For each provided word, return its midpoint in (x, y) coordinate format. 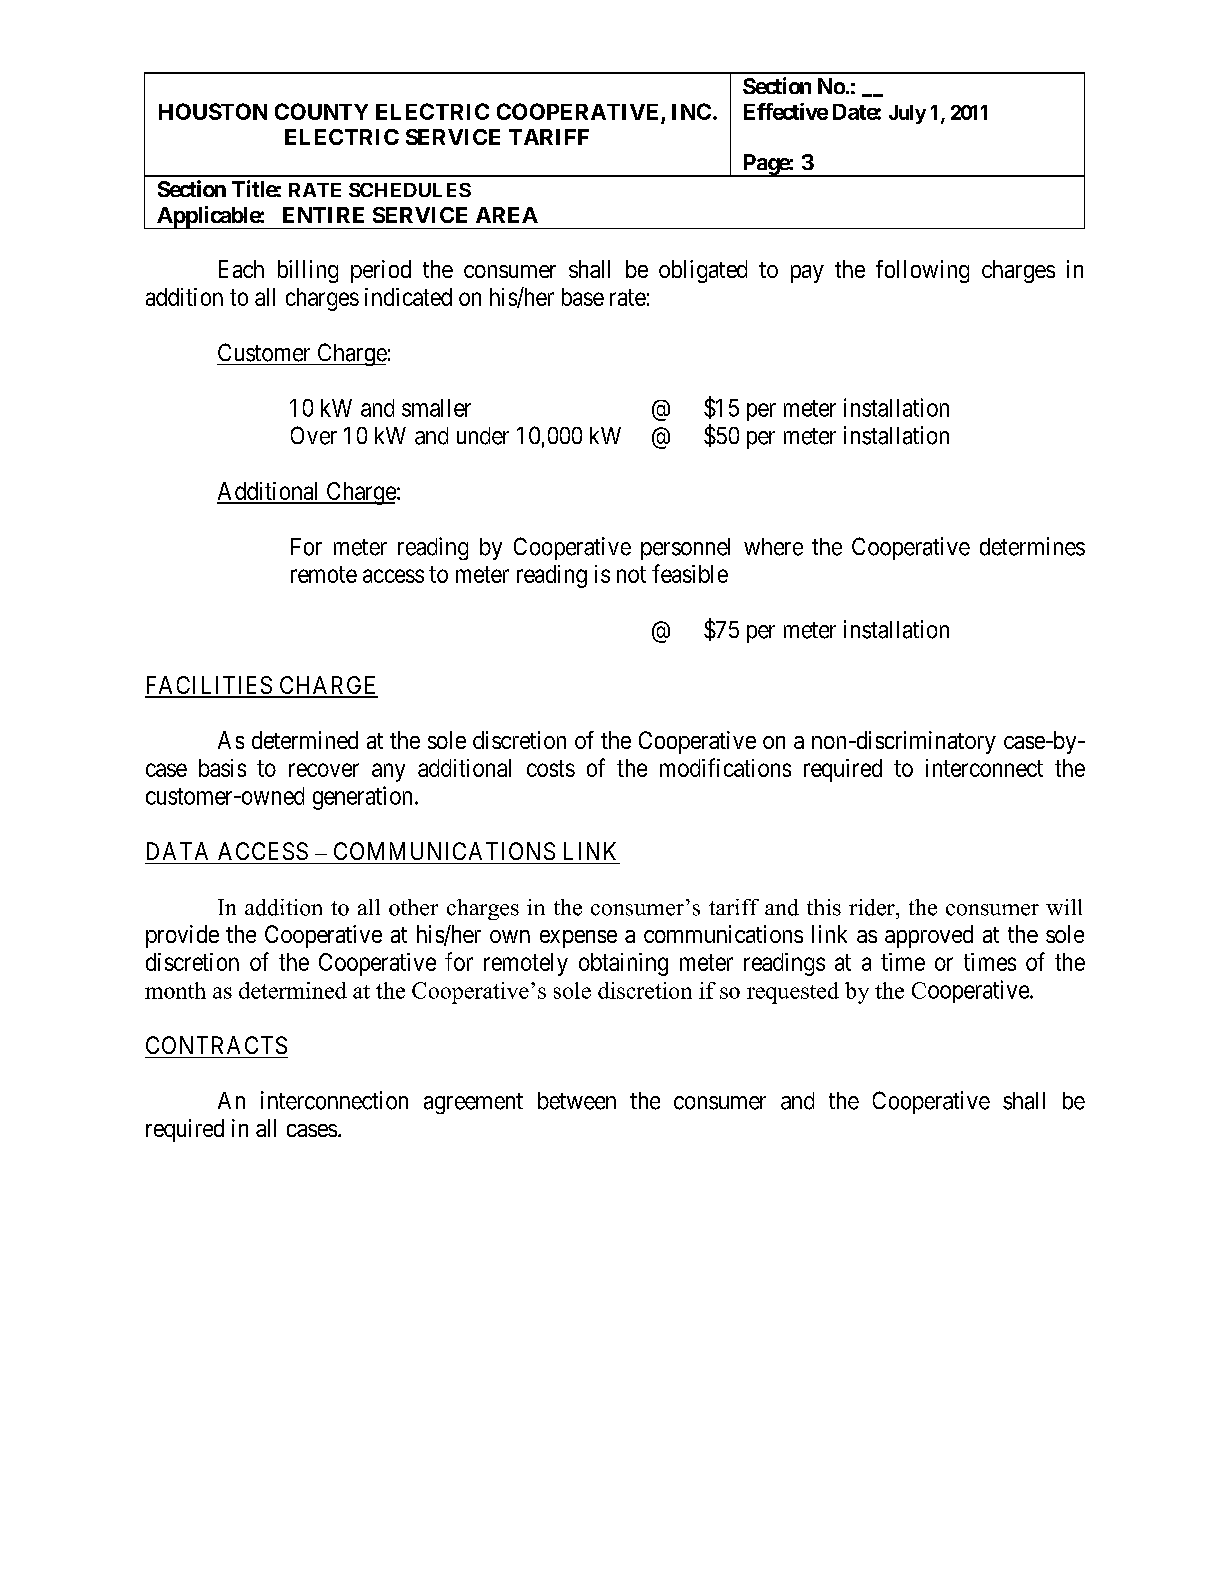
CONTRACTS (216, 1045)
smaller (436, 408)
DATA (177, 851)
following (922, 271)
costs (551, 768)
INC (691, 111)
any (388, 772)
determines (1032, 546)
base (583, 297)
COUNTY (321, 111)
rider (873, 907)
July (907, 114)
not (631, 574)
